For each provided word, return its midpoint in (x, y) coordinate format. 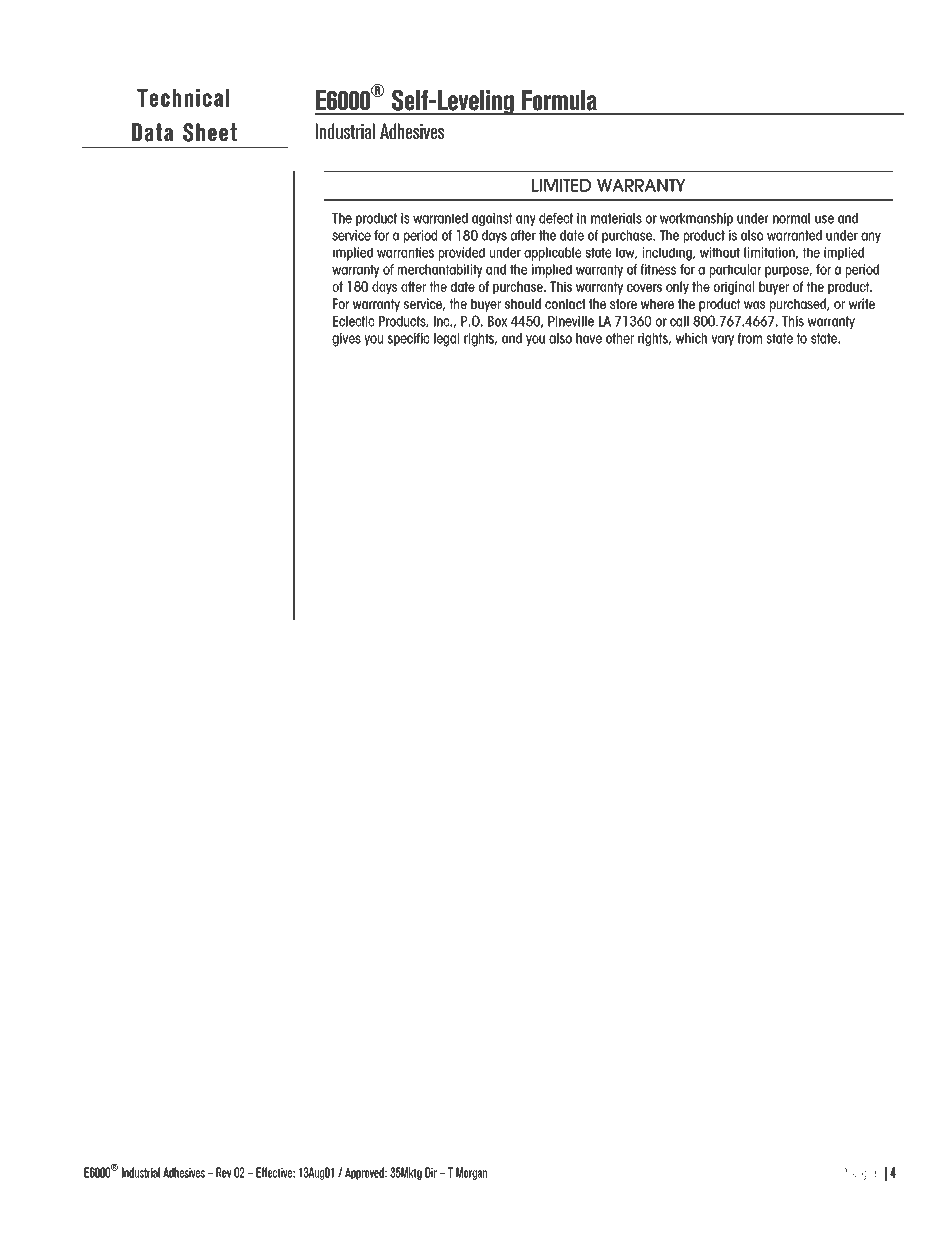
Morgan (471, 1173)
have (589, 338)
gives (346, 340)
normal (791, 218)
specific (408, 339)
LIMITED (561, 185)
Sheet (210, 132)
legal (446, 340)
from (750, 338)
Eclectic (353, 321)
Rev (224, 1172)
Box (497, 321)
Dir (431, 1172)
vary (722, 340)
